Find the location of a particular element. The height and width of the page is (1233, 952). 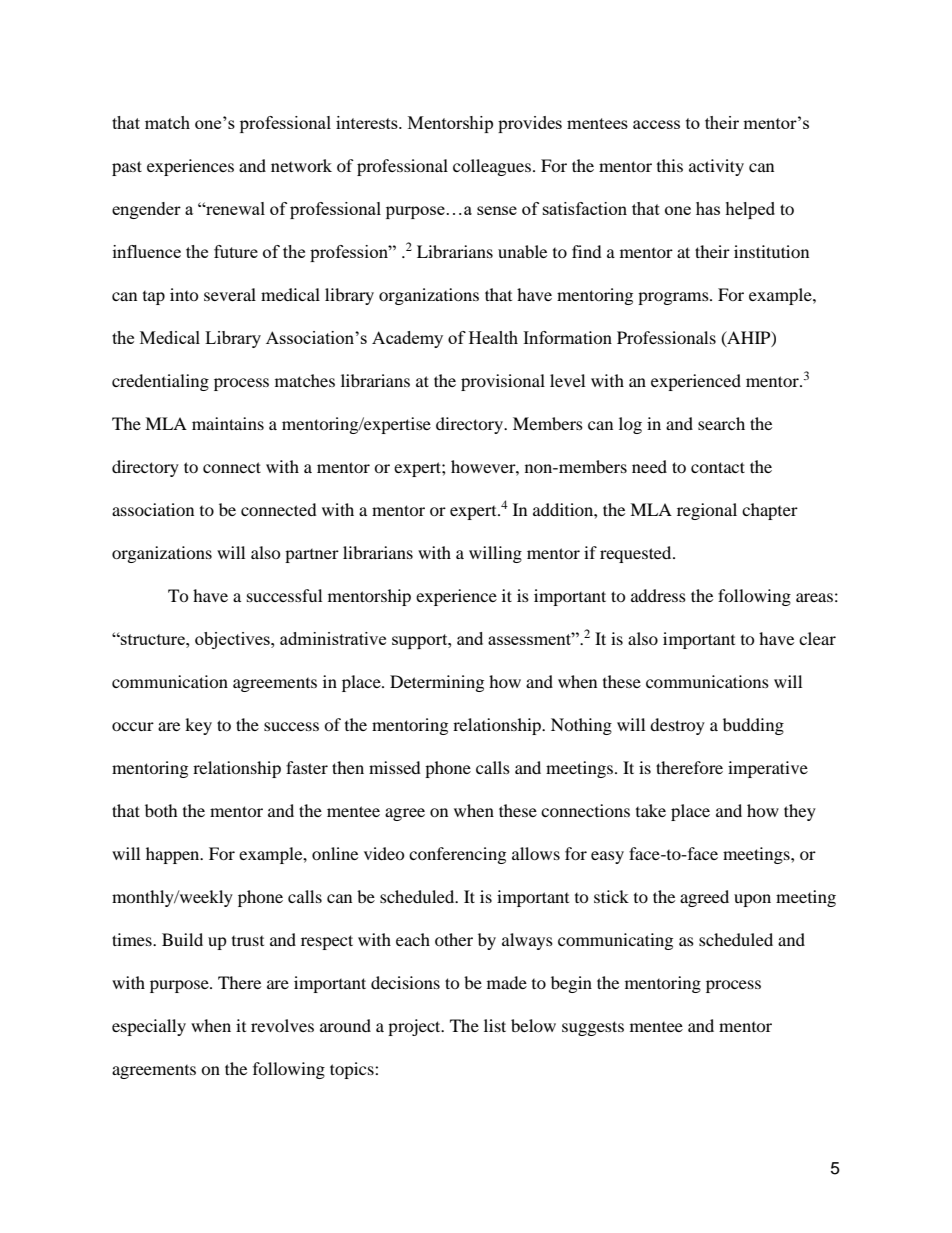

conferencing is located at coordinates (457, 855).
